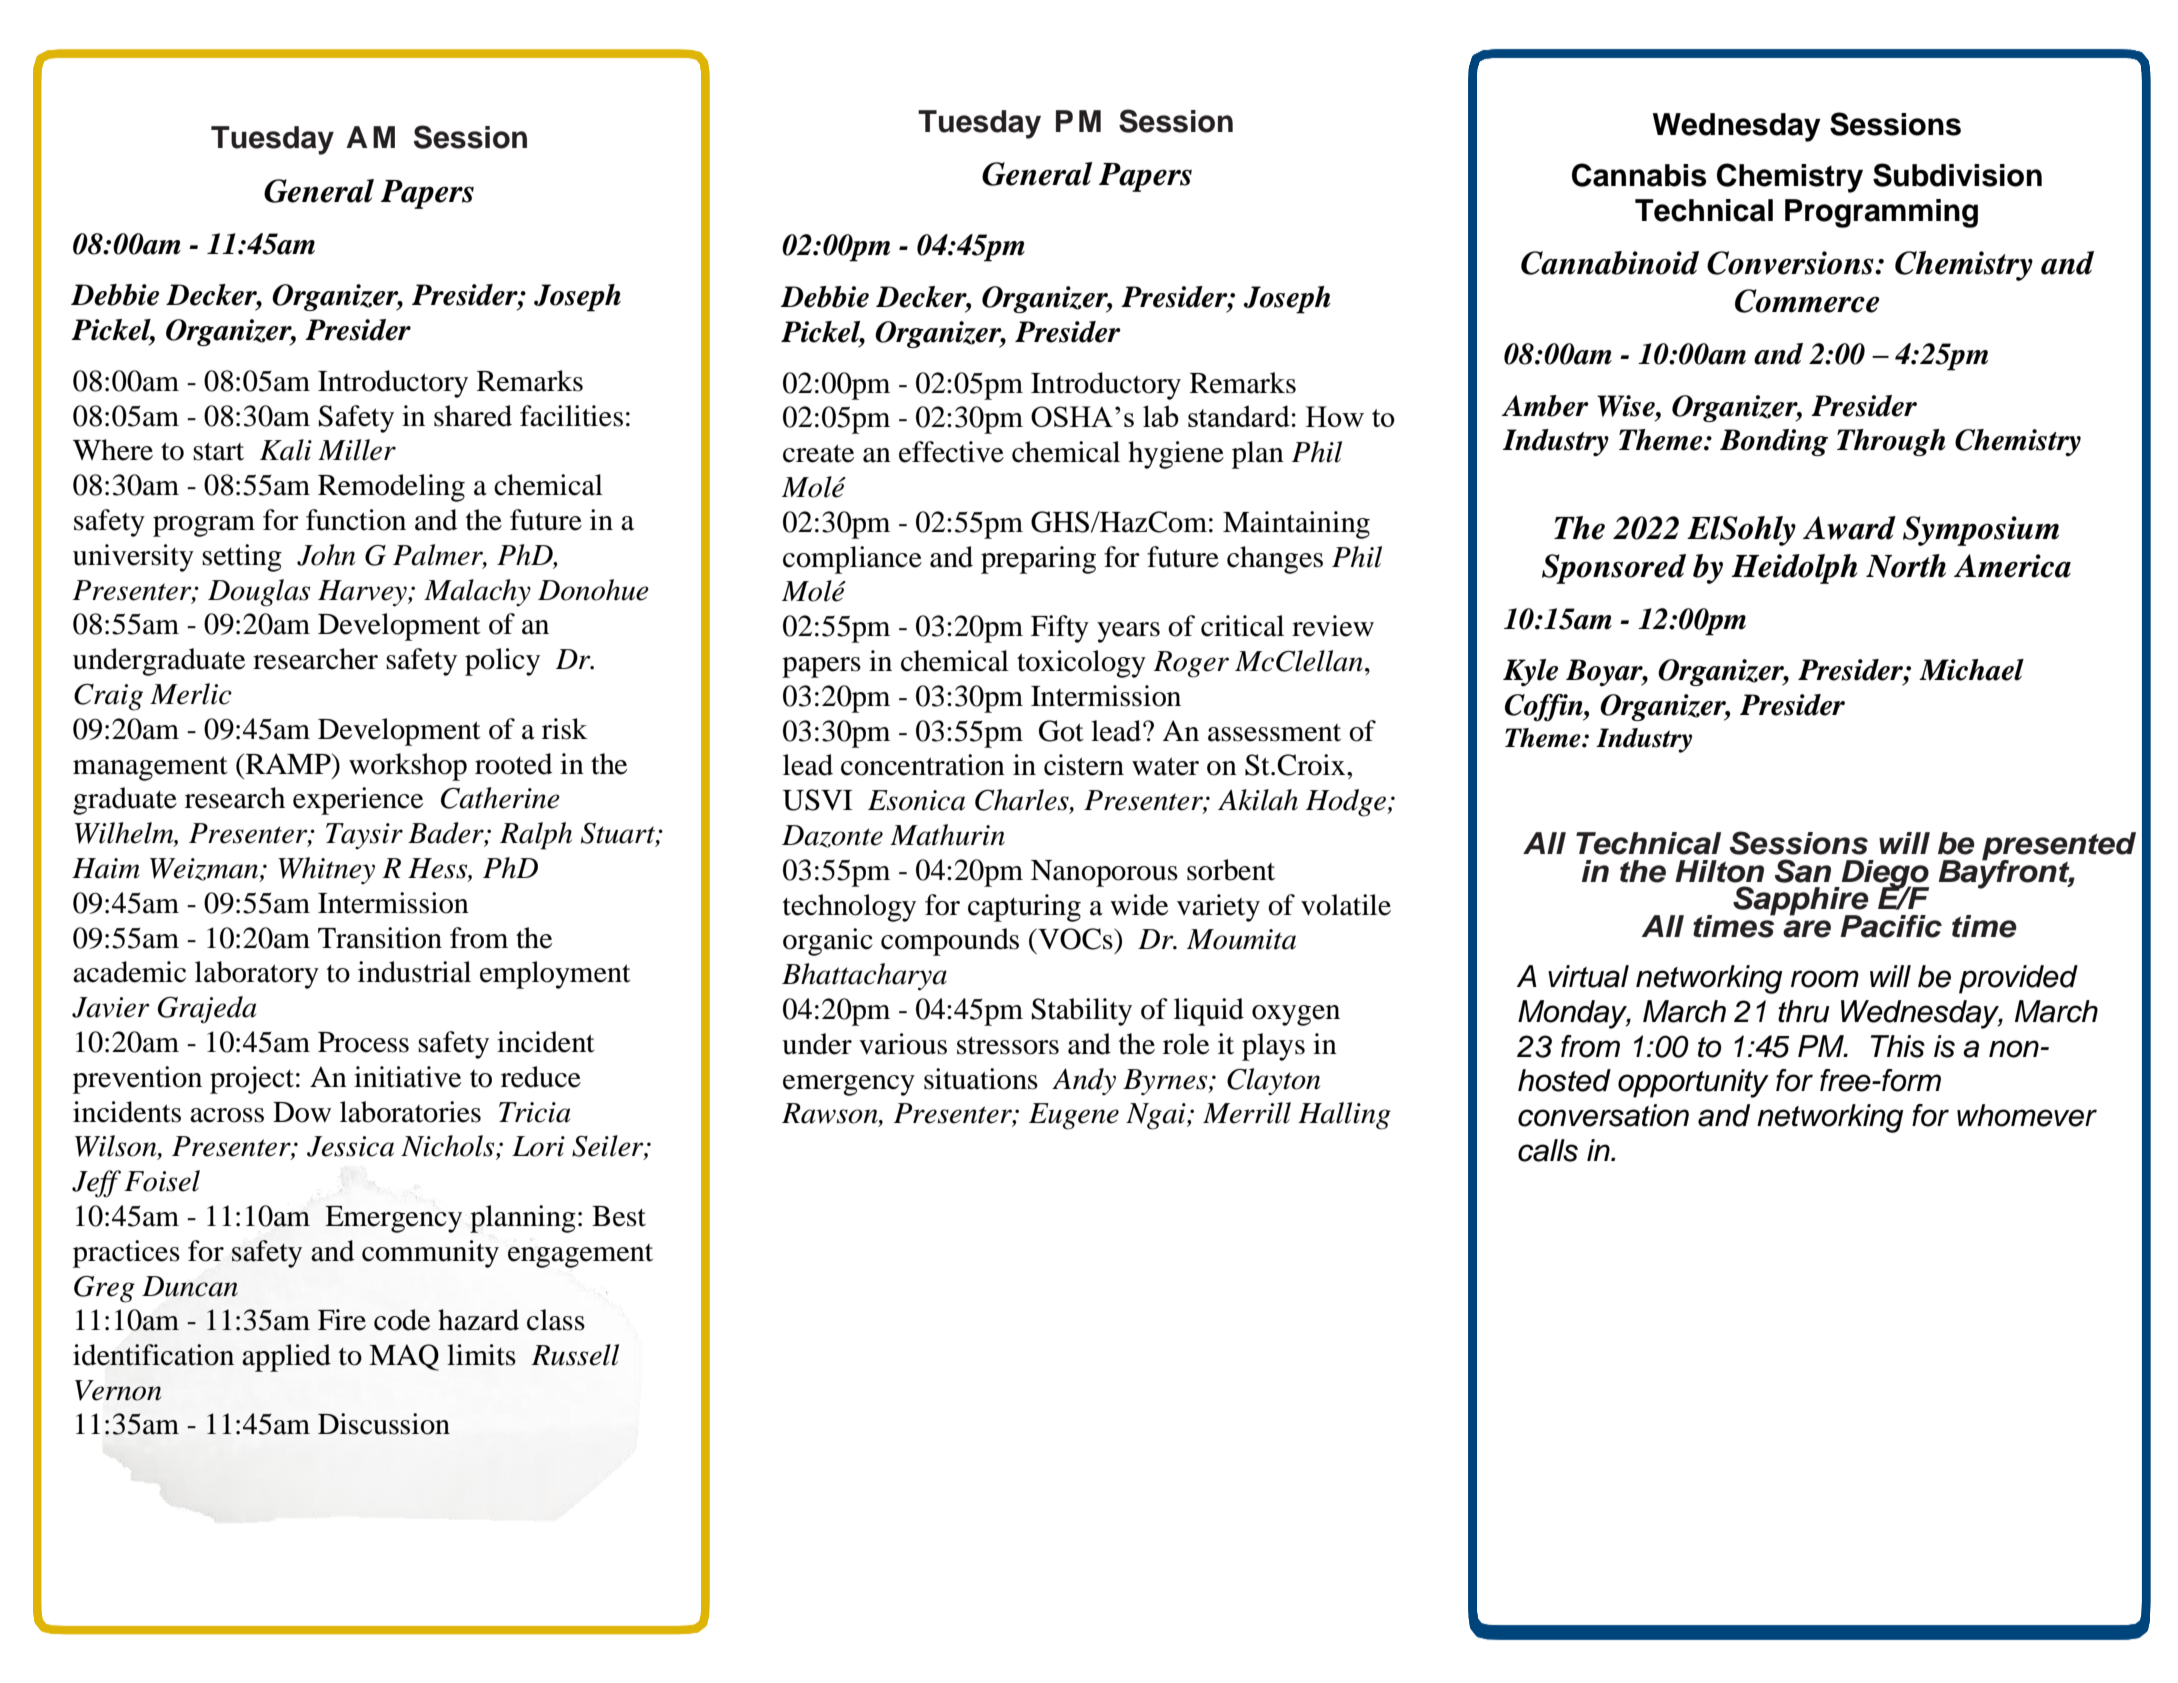 The width and height of the page is (2178, 1683). Describe the element at coordinates (286, 1358) in the page. I see `applied` at that location.
